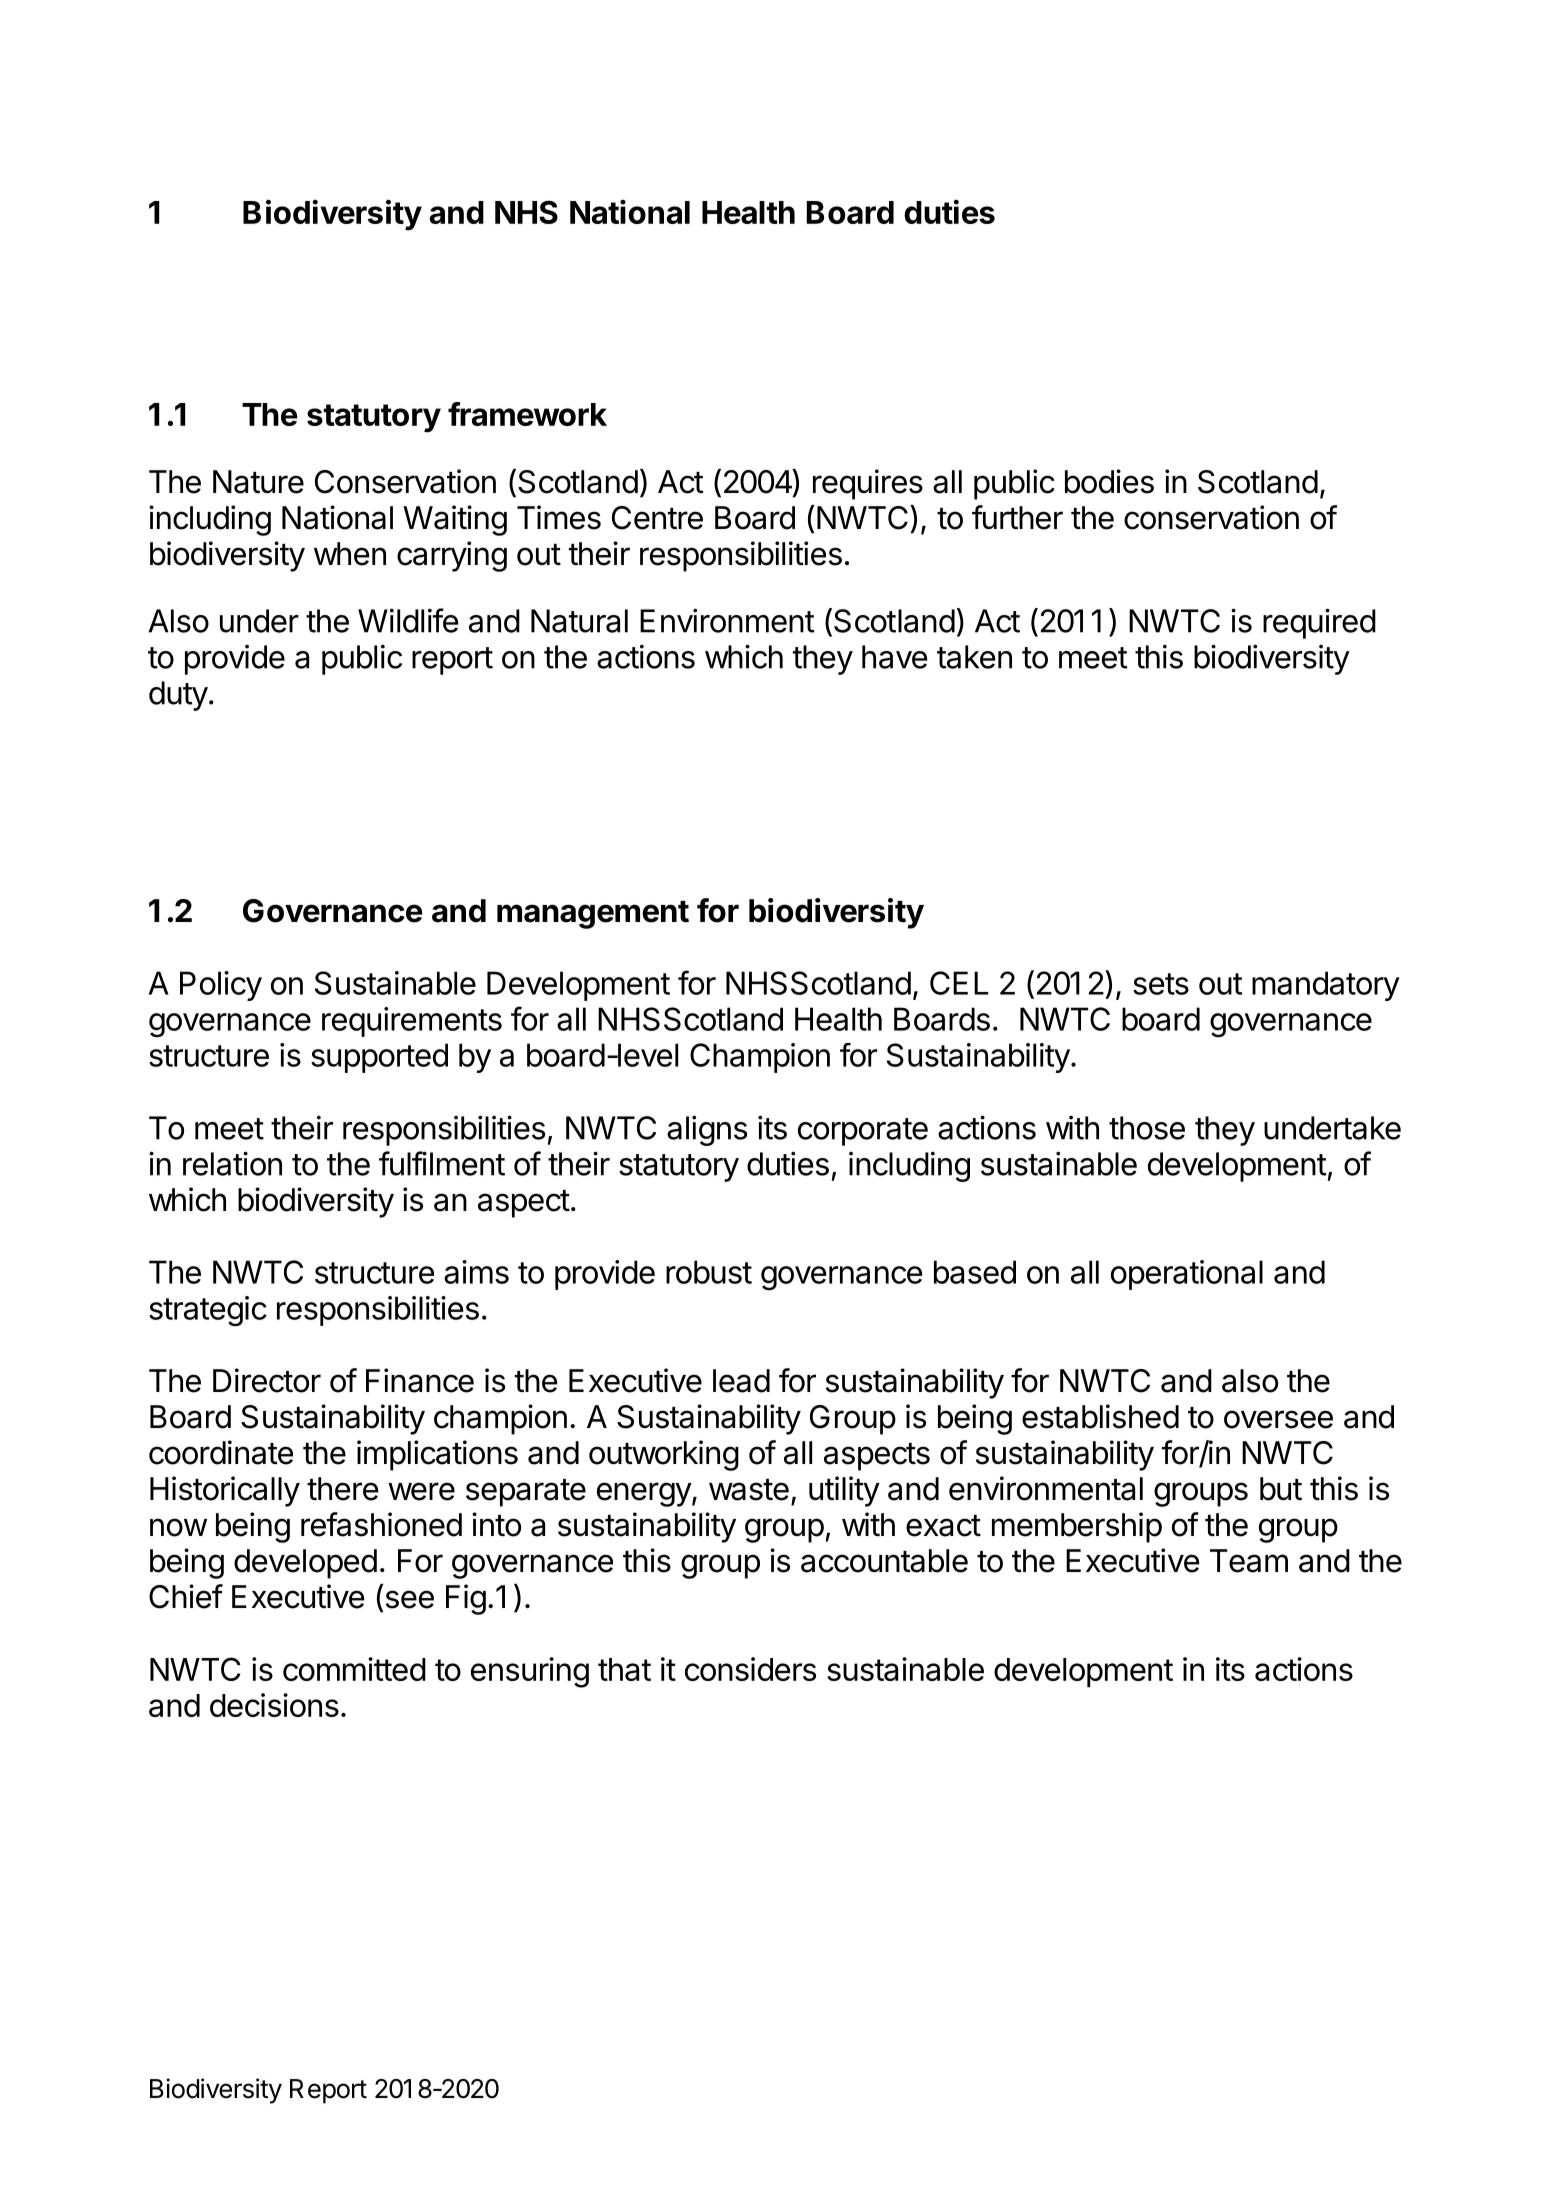  Describe the element at coordinates (258, 482) in the image. I see `Nature` at that location.
